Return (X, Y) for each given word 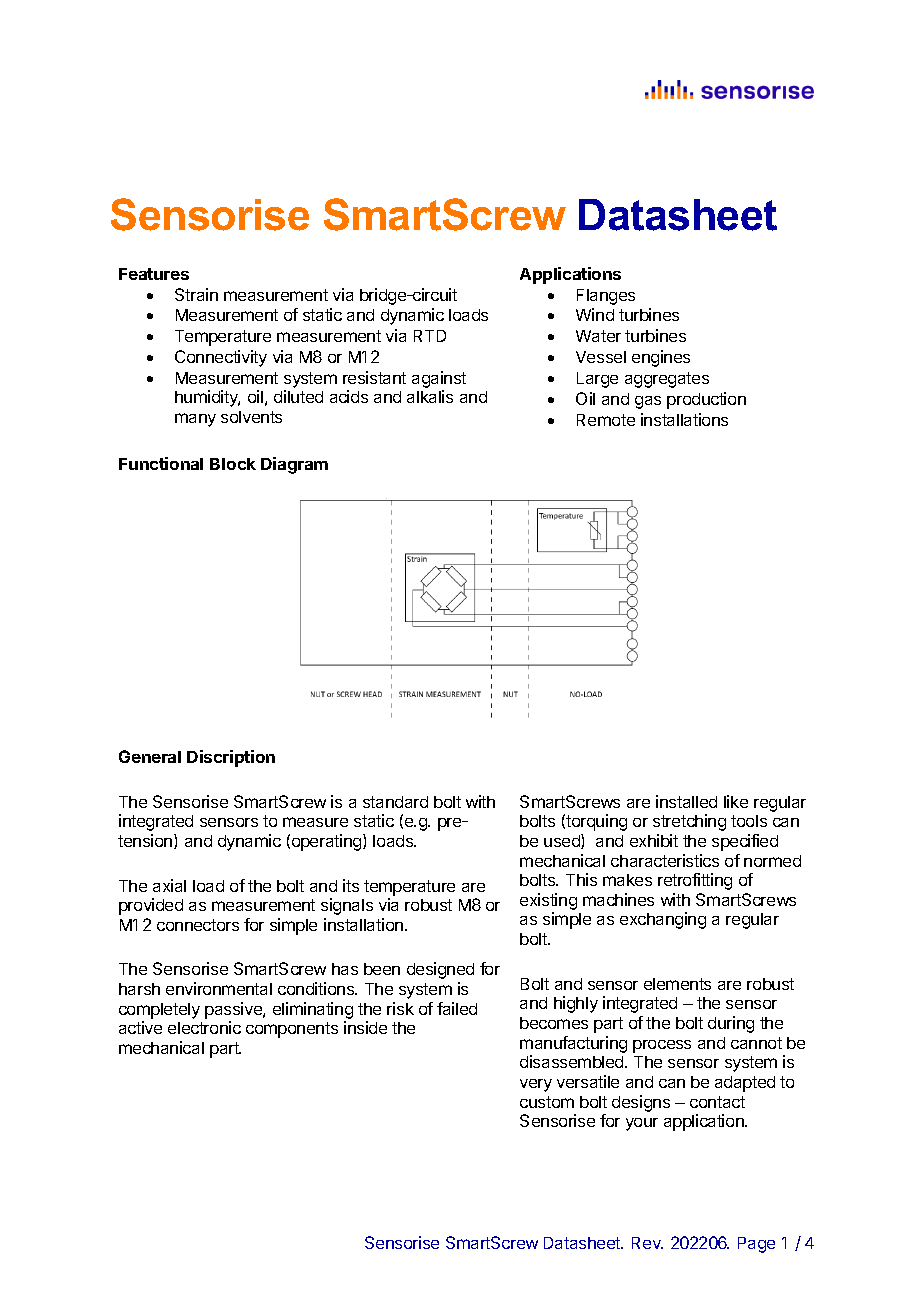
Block (233, 464)
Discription (231, 758)
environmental (219, 988)
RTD (430, 336)
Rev (647, 1243)
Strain (196, 294)
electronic (204, 1027)
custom (547, 1102)
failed (457, 1008)
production (706, 400)
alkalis (430, 396)
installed (686, 801)
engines (661, 358)
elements (677, 984)
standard (395, 802)
